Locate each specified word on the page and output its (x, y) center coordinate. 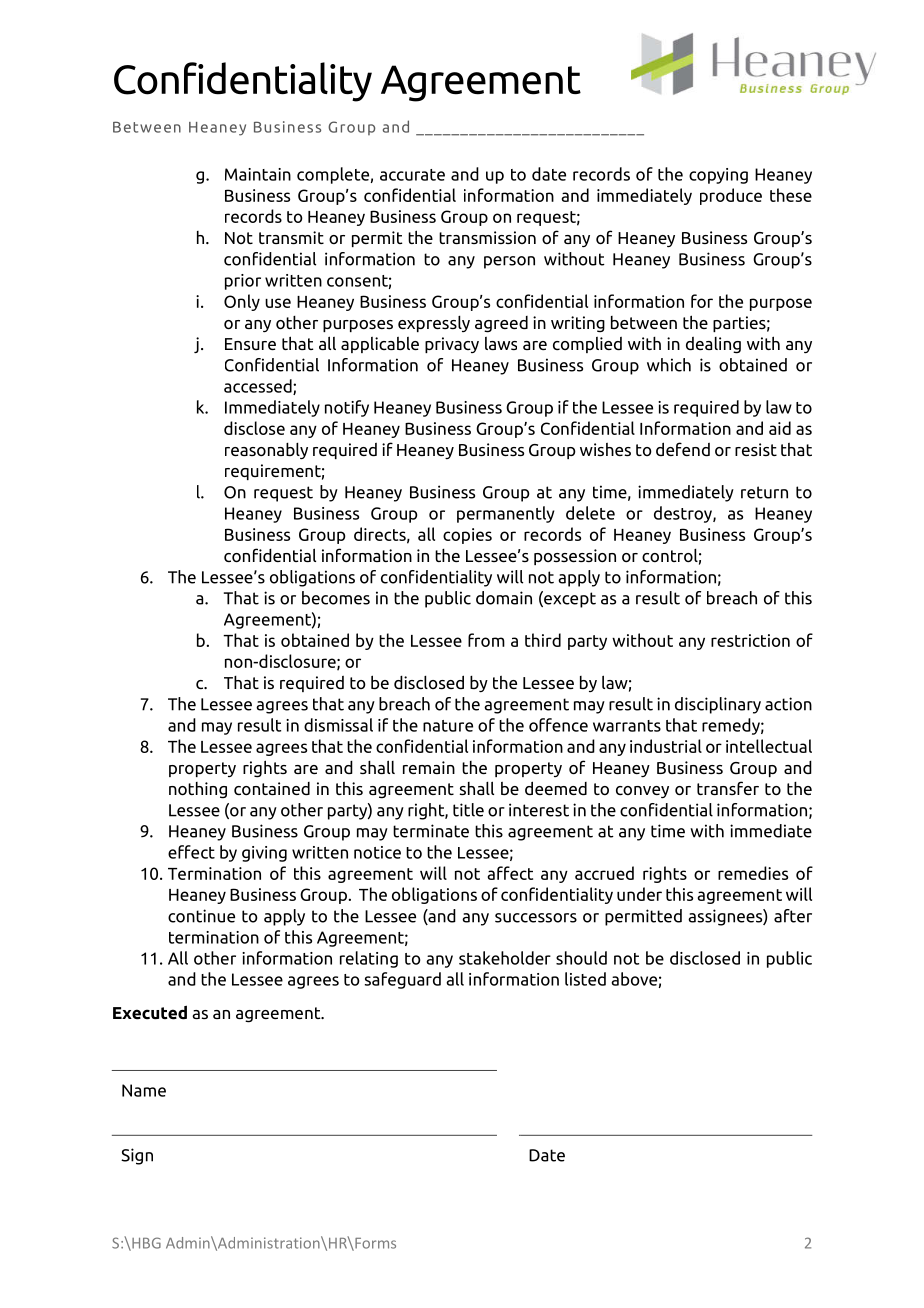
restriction (750, 640)
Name (144, 1090)
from (486, 640)
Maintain (258, 174)
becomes (336, 598)
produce (731, 196)
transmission (487, 237)
